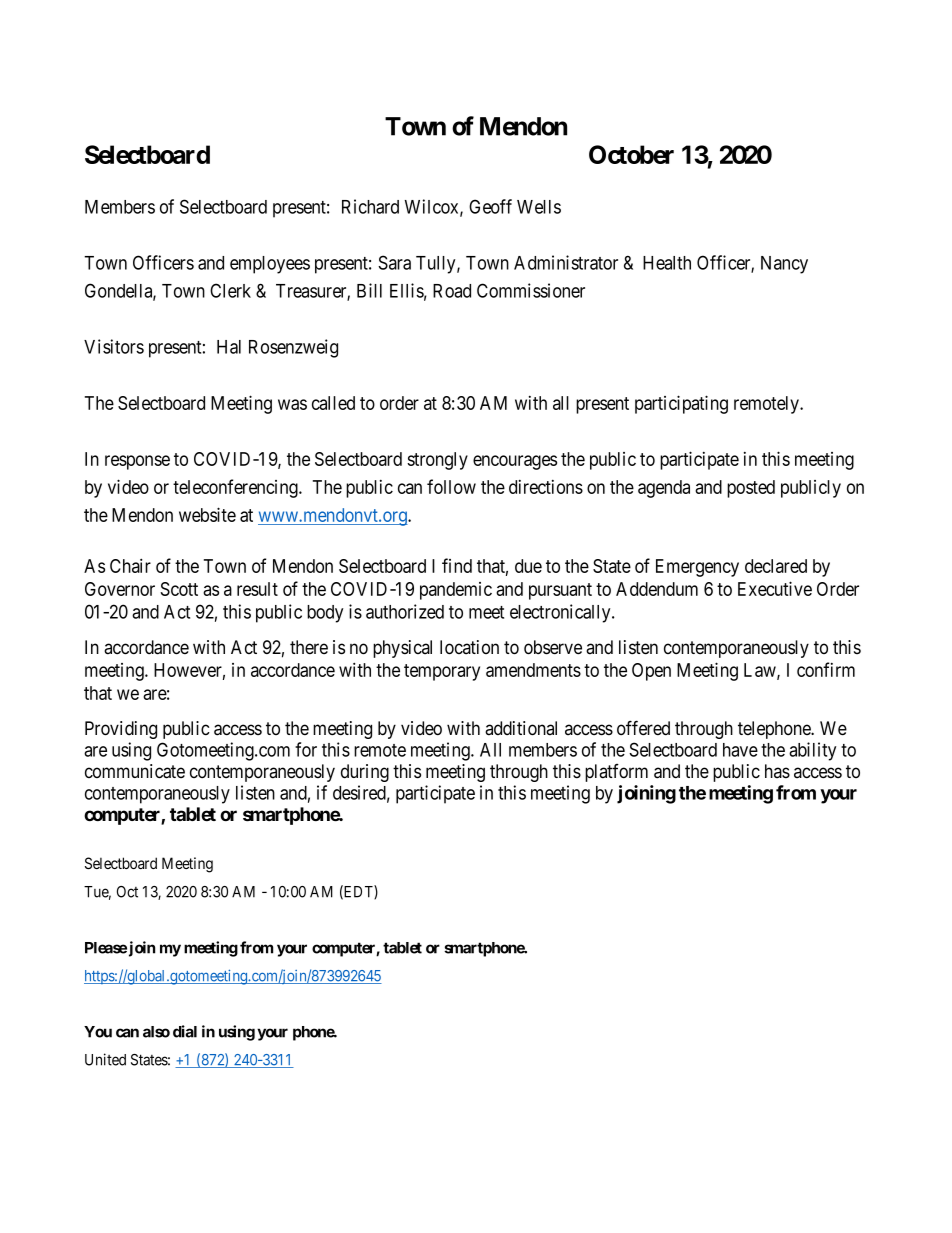 Image resolution: width=952 pixels, height=1233 pixels. What do you see at coordinates (270, 265) in the image?
I see `employees` at bounding box center [270, 265].
